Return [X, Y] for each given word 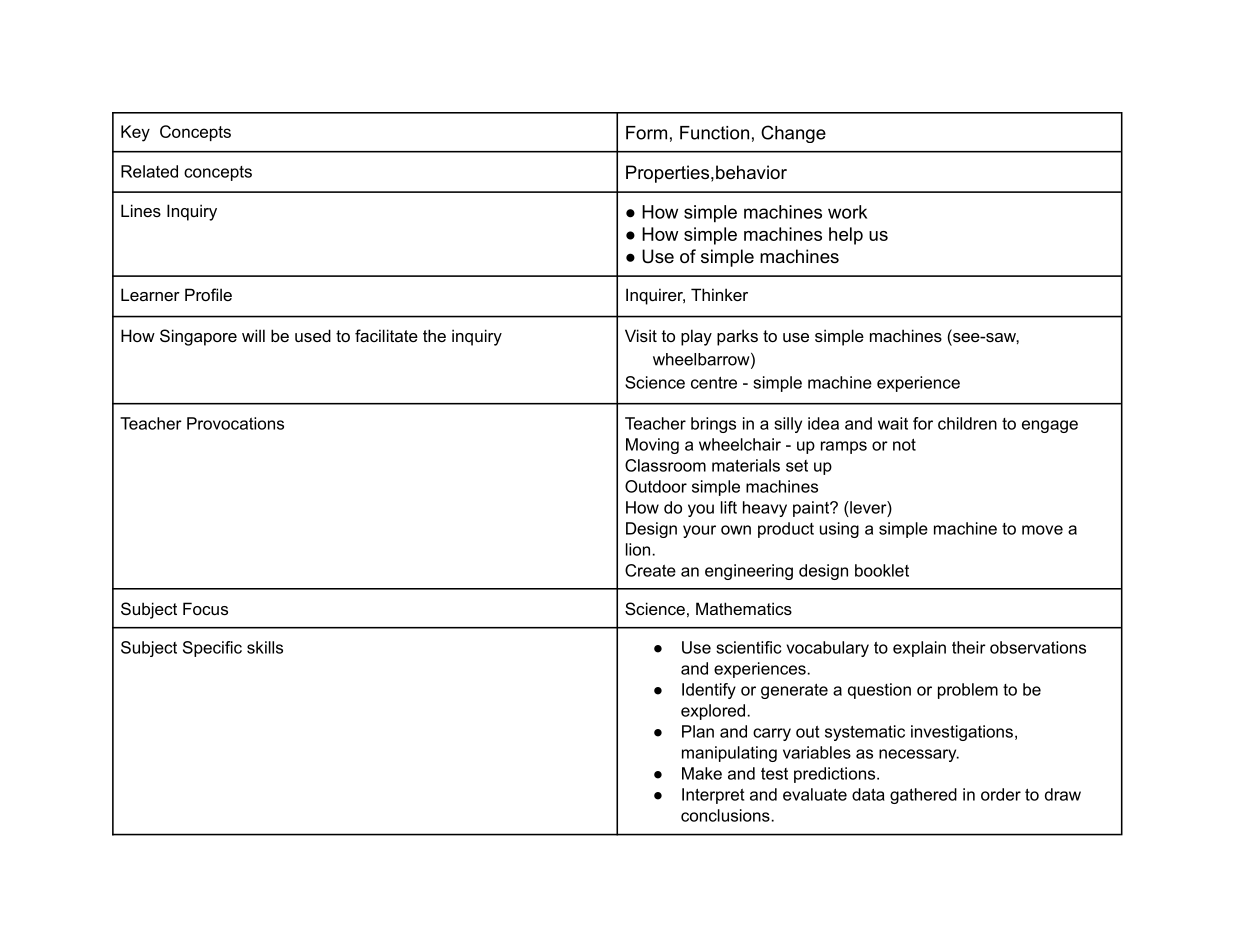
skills [265, 647]
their [969, 647]
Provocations [235, 423]
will [253, 335]
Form [646, 133]
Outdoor [656, 486]
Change [793, 134]
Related [149, 171]
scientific [748, 647]
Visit [641, 335]
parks [737, 337]
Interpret [713, 796]
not [904, 445]
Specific [212, 649]
